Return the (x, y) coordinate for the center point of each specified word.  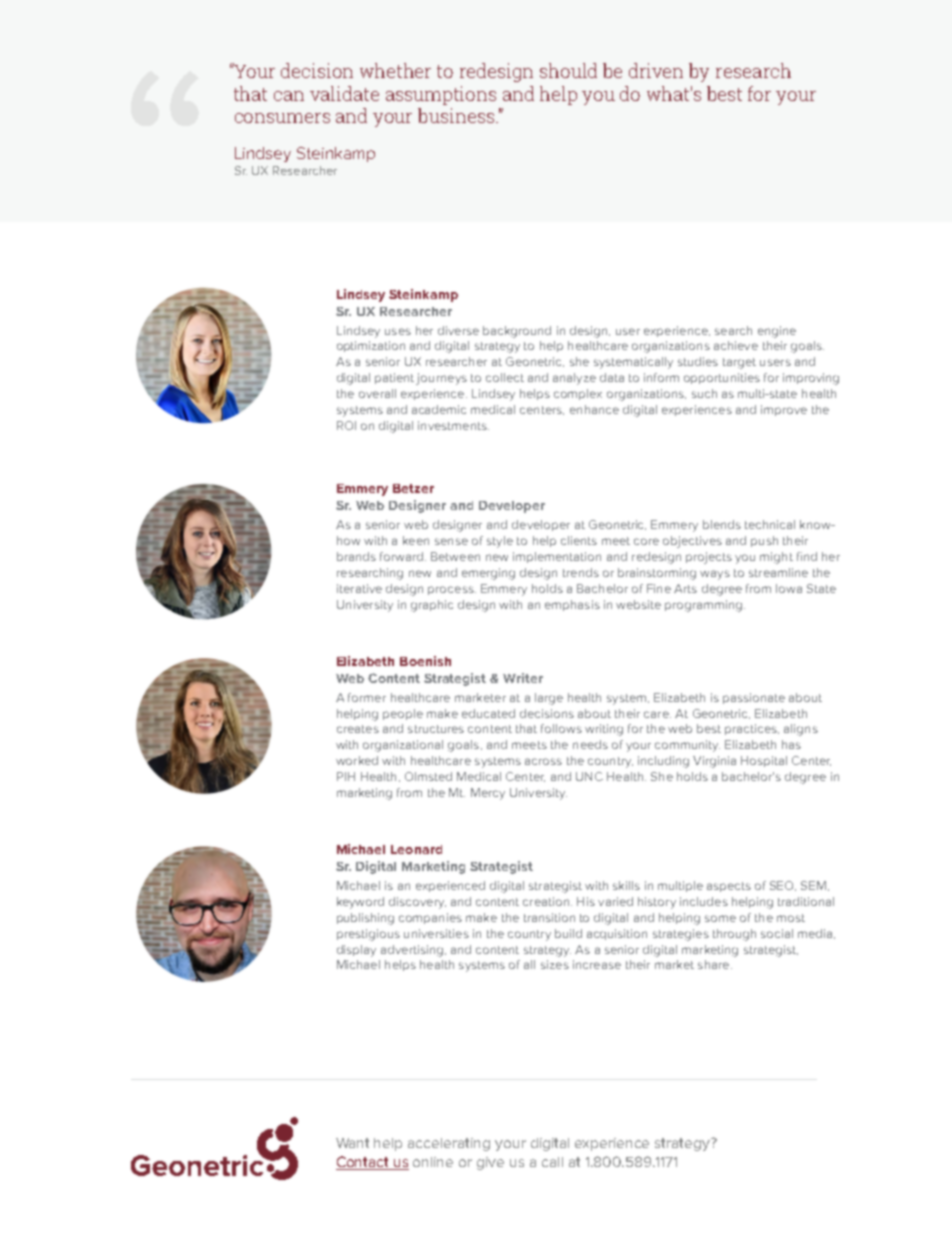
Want (352, 1143)
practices (752, 729)
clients (579, 540)
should (568, 70)
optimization (371, 346)
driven (656, 70)
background (517, 332)
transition (549, 917)
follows (561, 728)
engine (777, 332)
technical (770, 524)
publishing (365, 919)
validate (344, 93)
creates (358, 729)
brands (356, 556)
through (734, 935)
